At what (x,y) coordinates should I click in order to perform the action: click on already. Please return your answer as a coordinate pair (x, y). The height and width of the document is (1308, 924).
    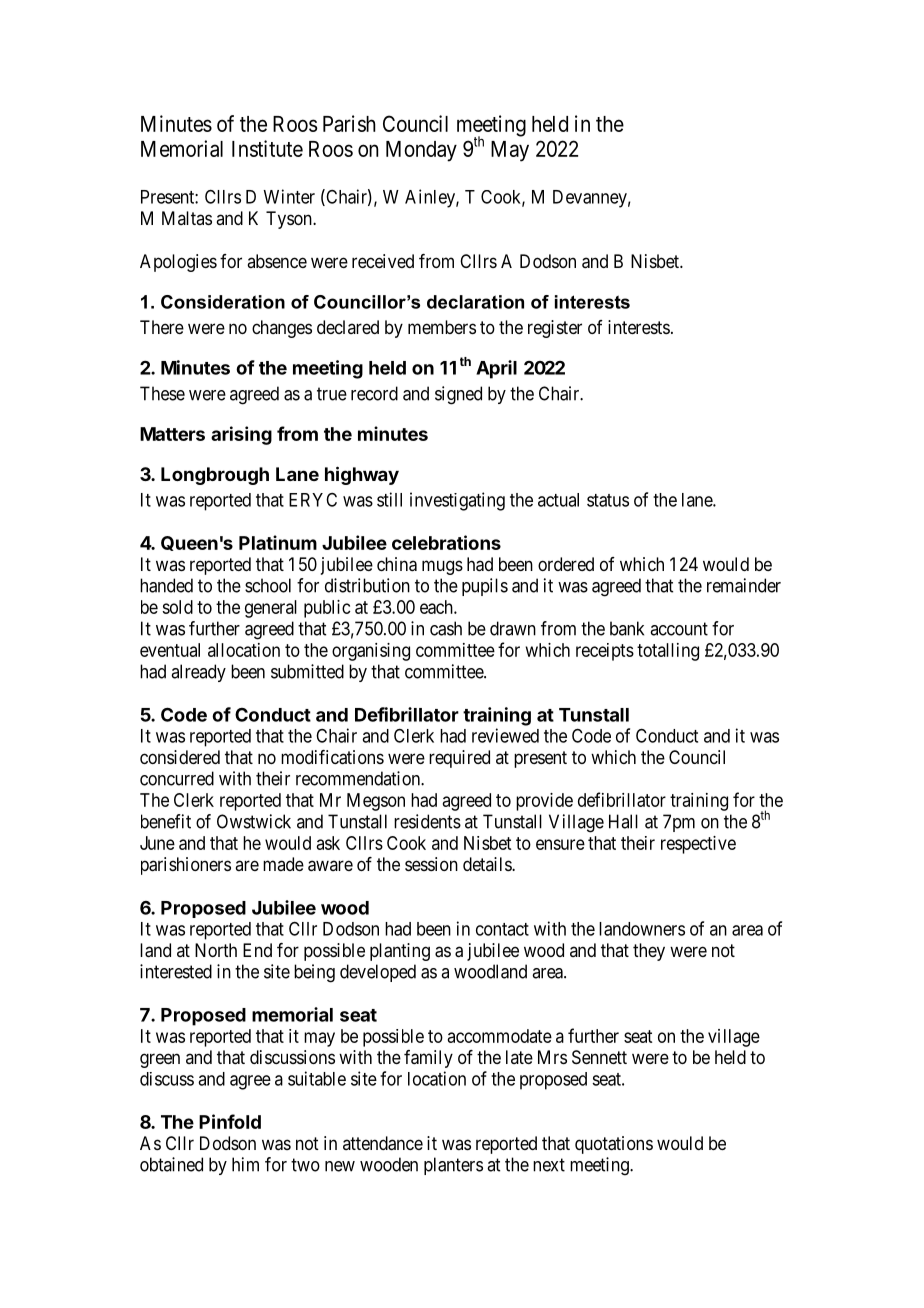
    Looking at the image, I should click on (198, 673).
